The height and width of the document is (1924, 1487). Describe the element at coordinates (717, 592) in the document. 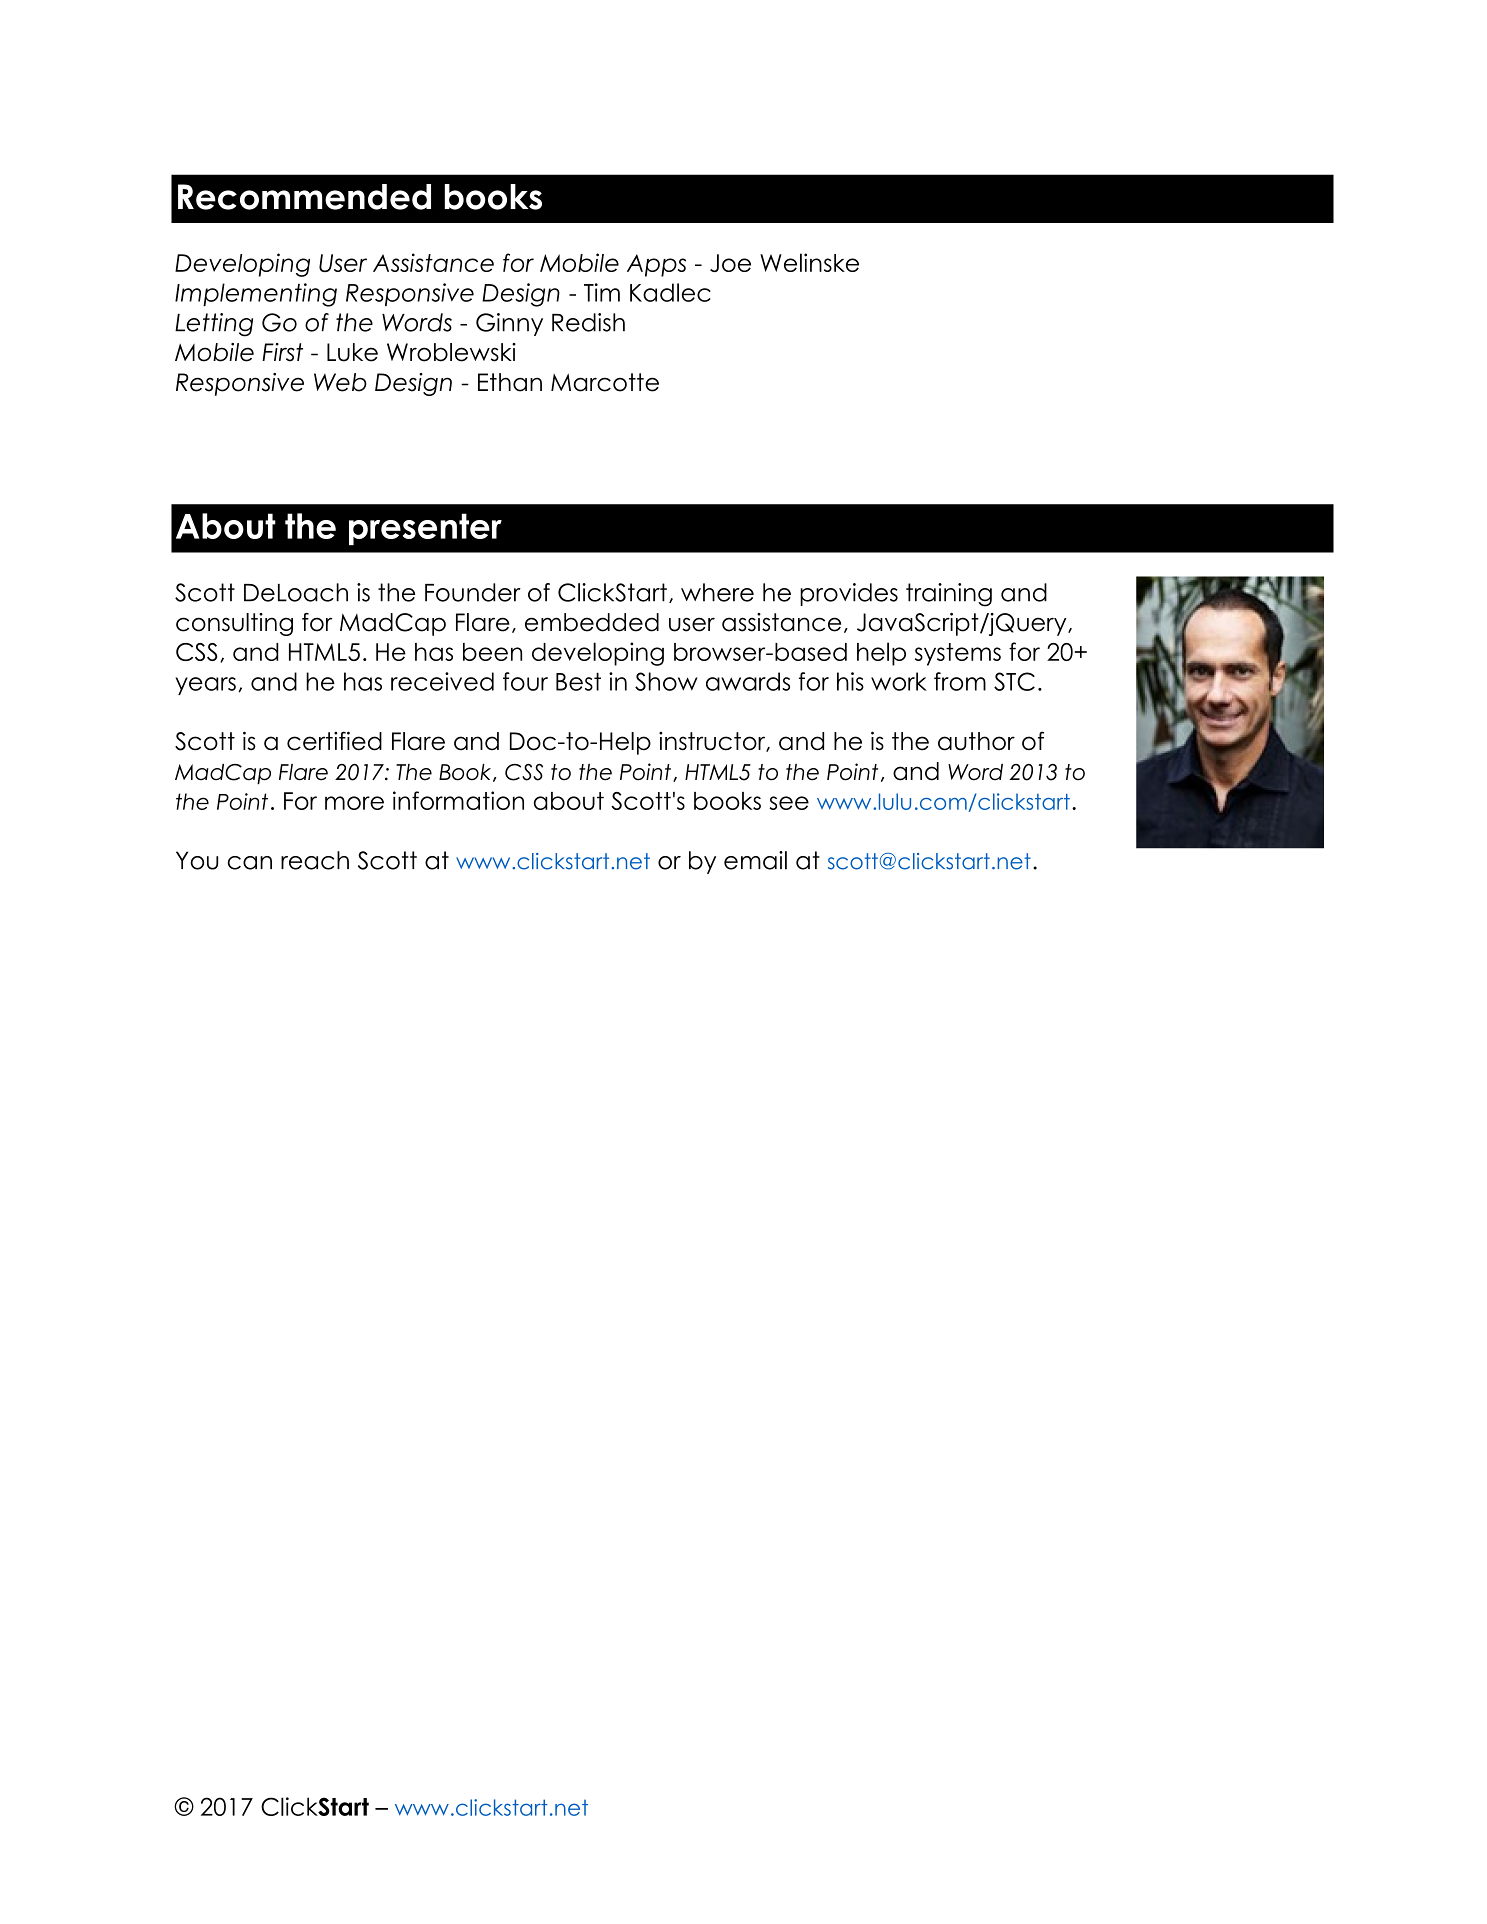

I see `where` at that location.
